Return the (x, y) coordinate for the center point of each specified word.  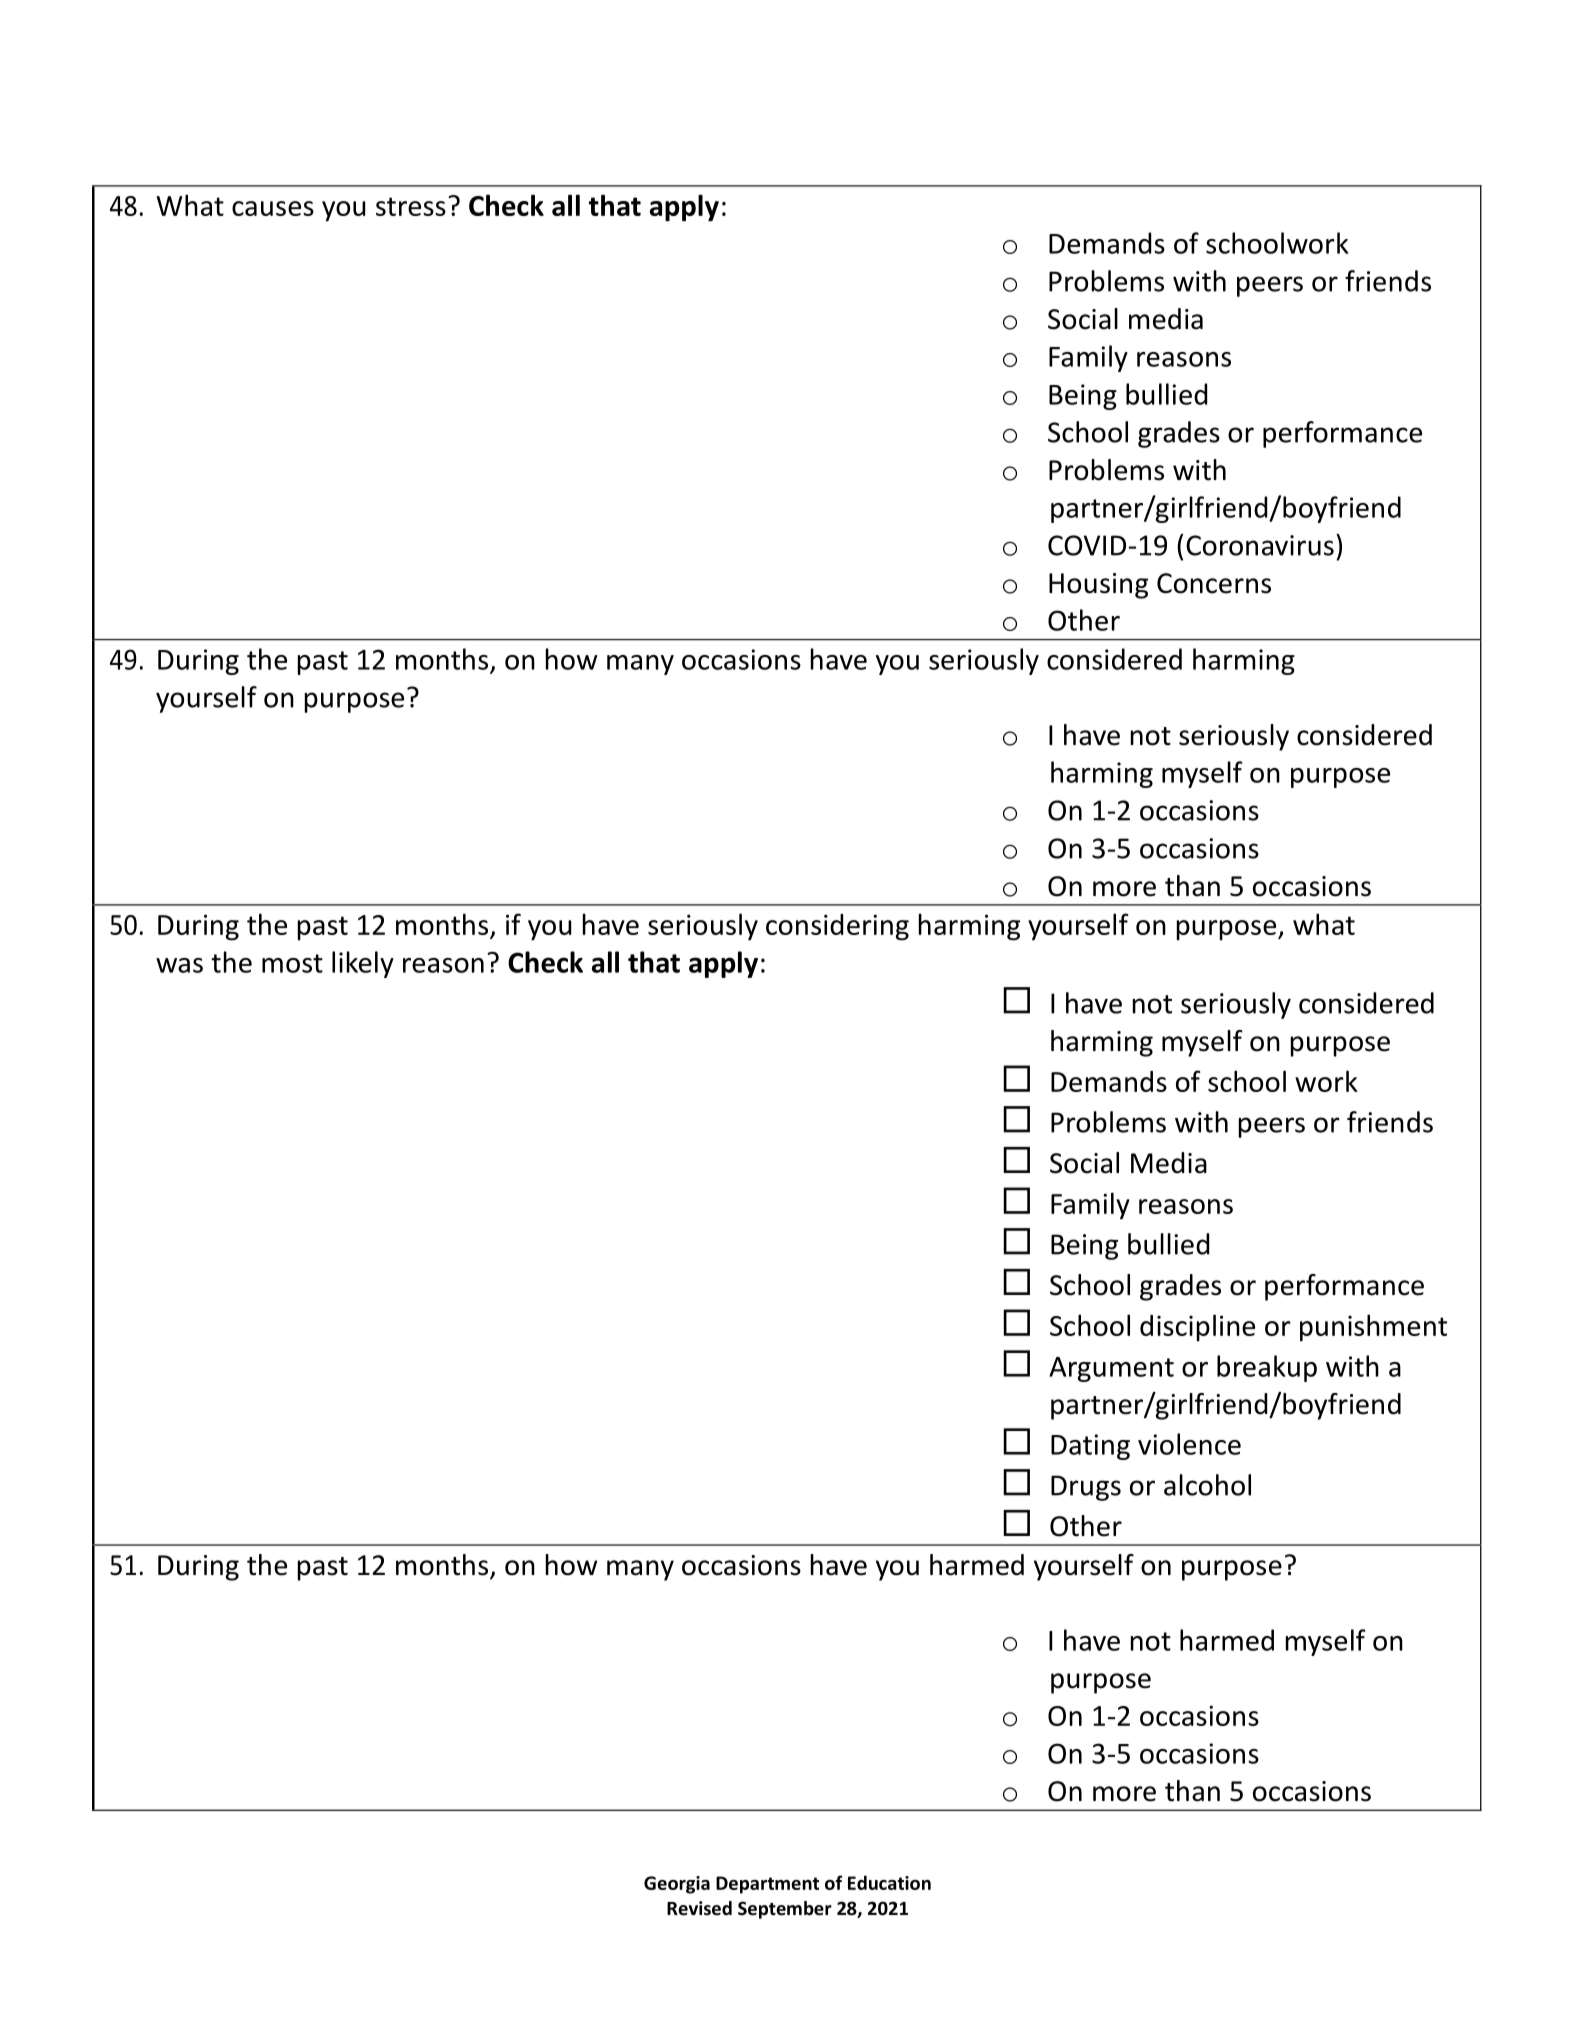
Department (767, 1885)
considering (837, 927)
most (292, 963)
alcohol (1207, 1485)
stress (411, 206)
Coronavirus (1260, 545)
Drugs (1086, 1488)
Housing (1098, 586)
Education (889, 1882)
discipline (1197, 1328)
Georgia (677, 1885)
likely (363, 964)
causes (273, 208)
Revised (699, 1908)
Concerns (1214, 583)
